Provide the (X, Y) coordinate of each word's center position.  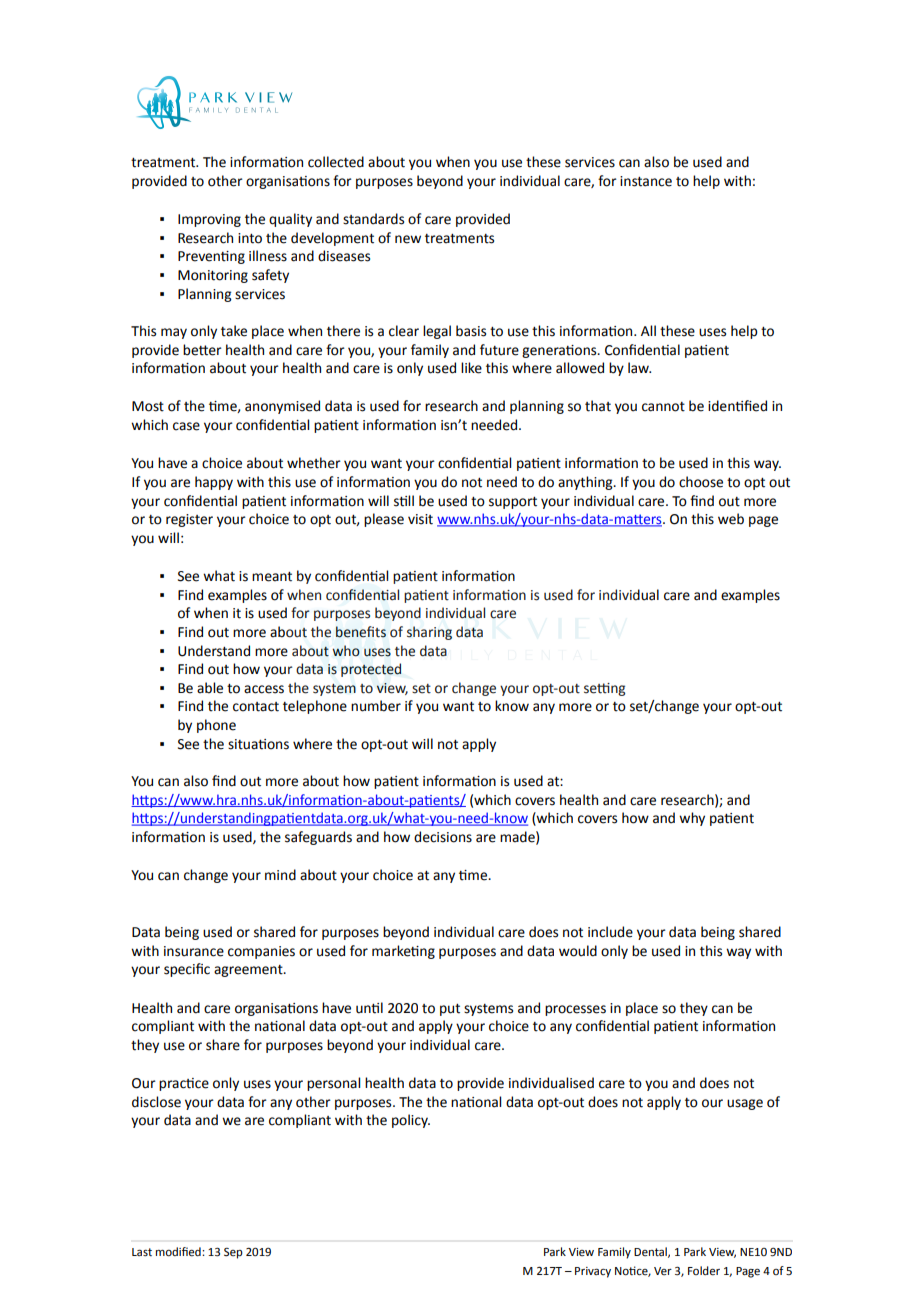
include (610, 932)
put (450, 1010)
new (408, 239)
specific (187, 970)
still (404, 501)
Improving (209, 220)
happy (214, 483)
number (376, 706)
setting (604, 689)
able (210, 688)
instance (646, 181)
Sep (233, 1253)
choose (701, 482)
